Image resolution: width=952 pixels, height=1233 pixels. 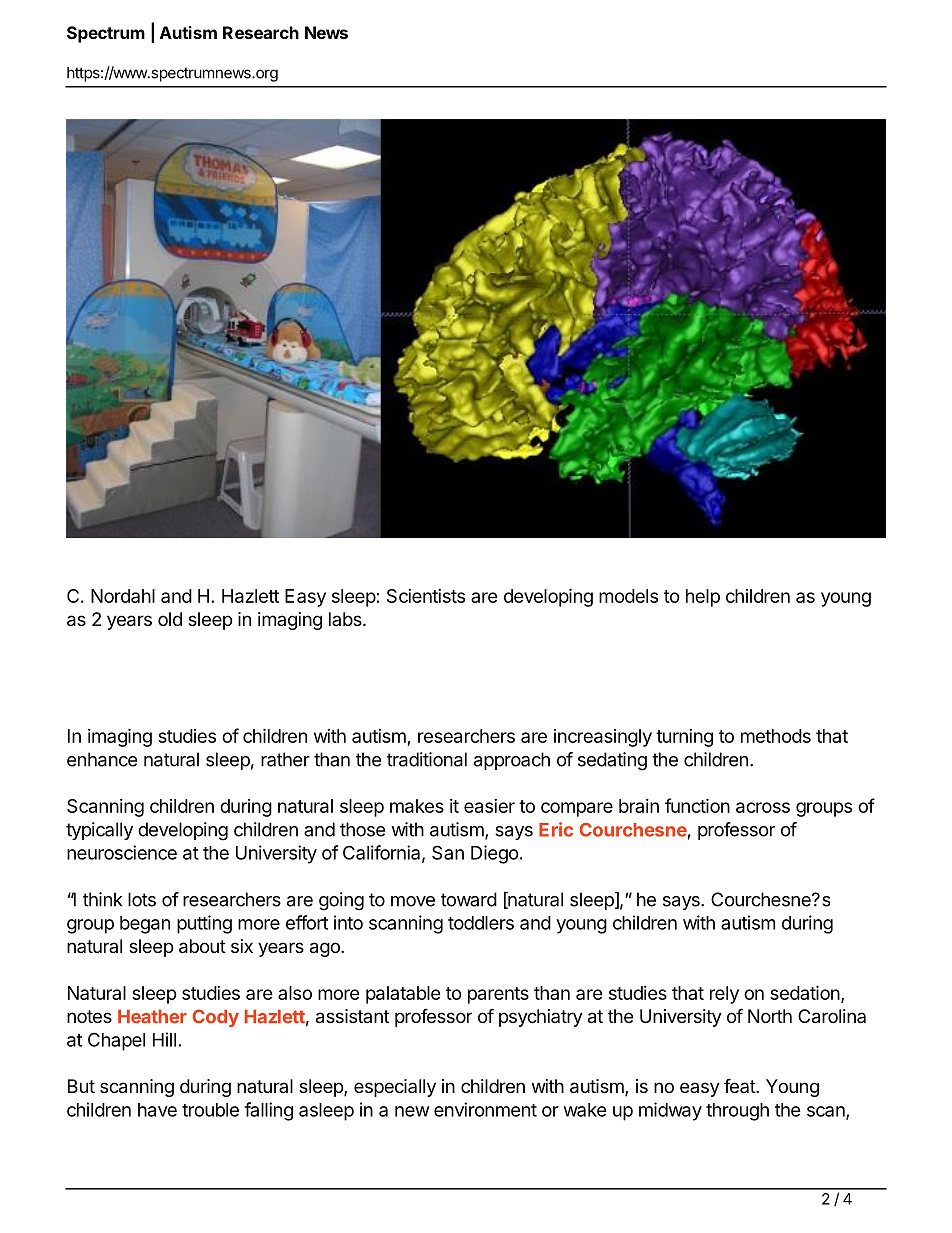 I want to click on about, so click(x=202, y=946).
